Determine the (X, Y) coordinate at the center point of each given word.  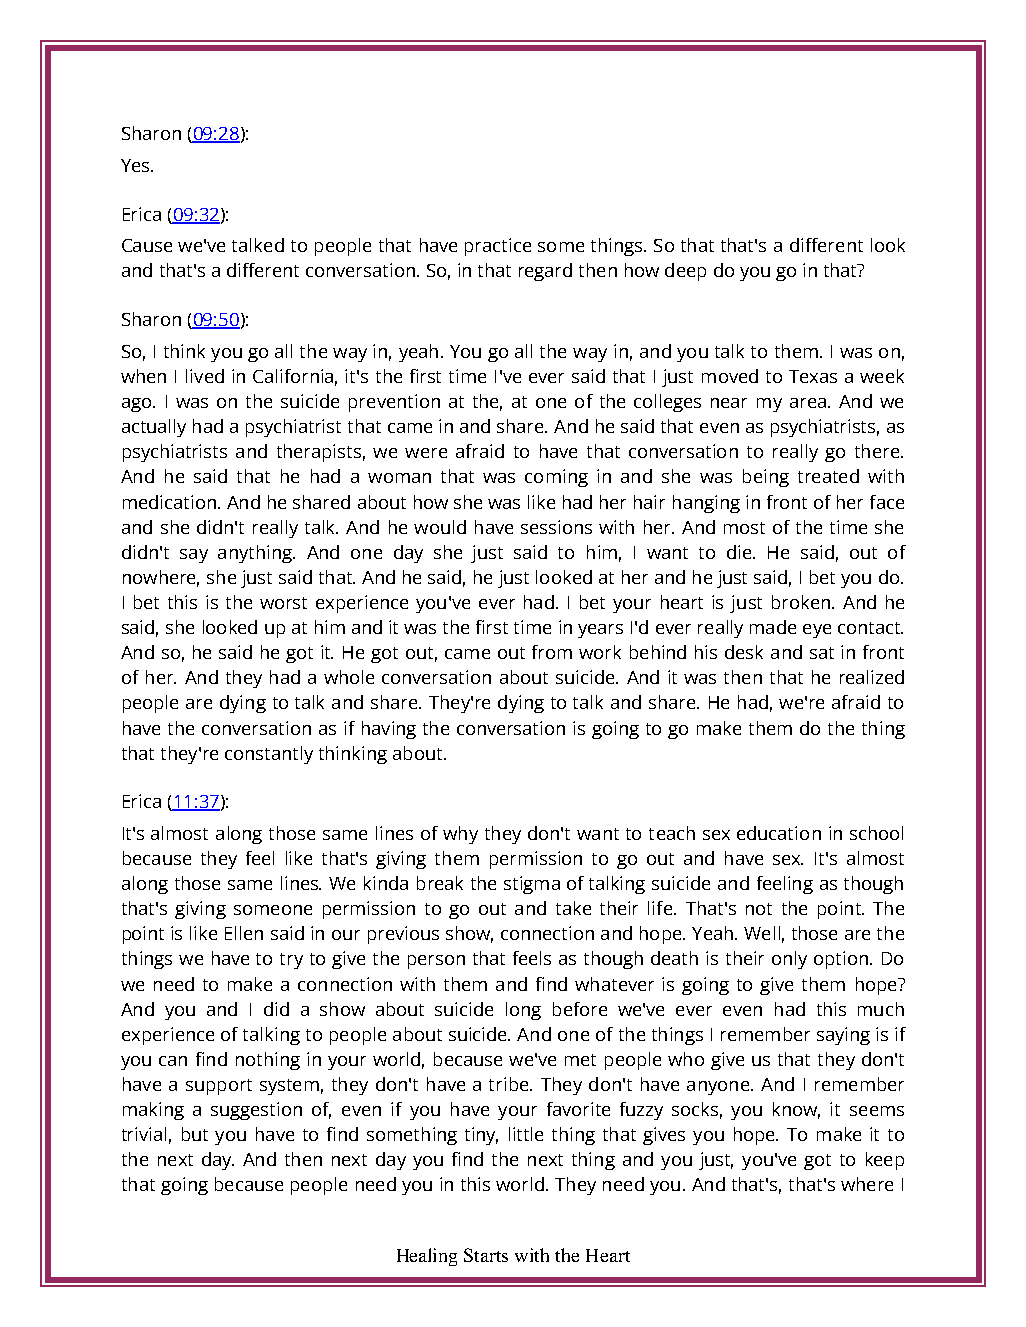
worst (283, 603)
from (552, 652)
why (460, 835)
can (173, 1061)
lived (205, 376)
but (195, 1134)
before (580, 1009)
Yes (136, 165)
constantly (269, 755)
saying (843, 1036)
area (808, 403)
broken (801, 602)
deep (685, 272)
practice (498, 247)
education (779, 833)
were (426, 453)
